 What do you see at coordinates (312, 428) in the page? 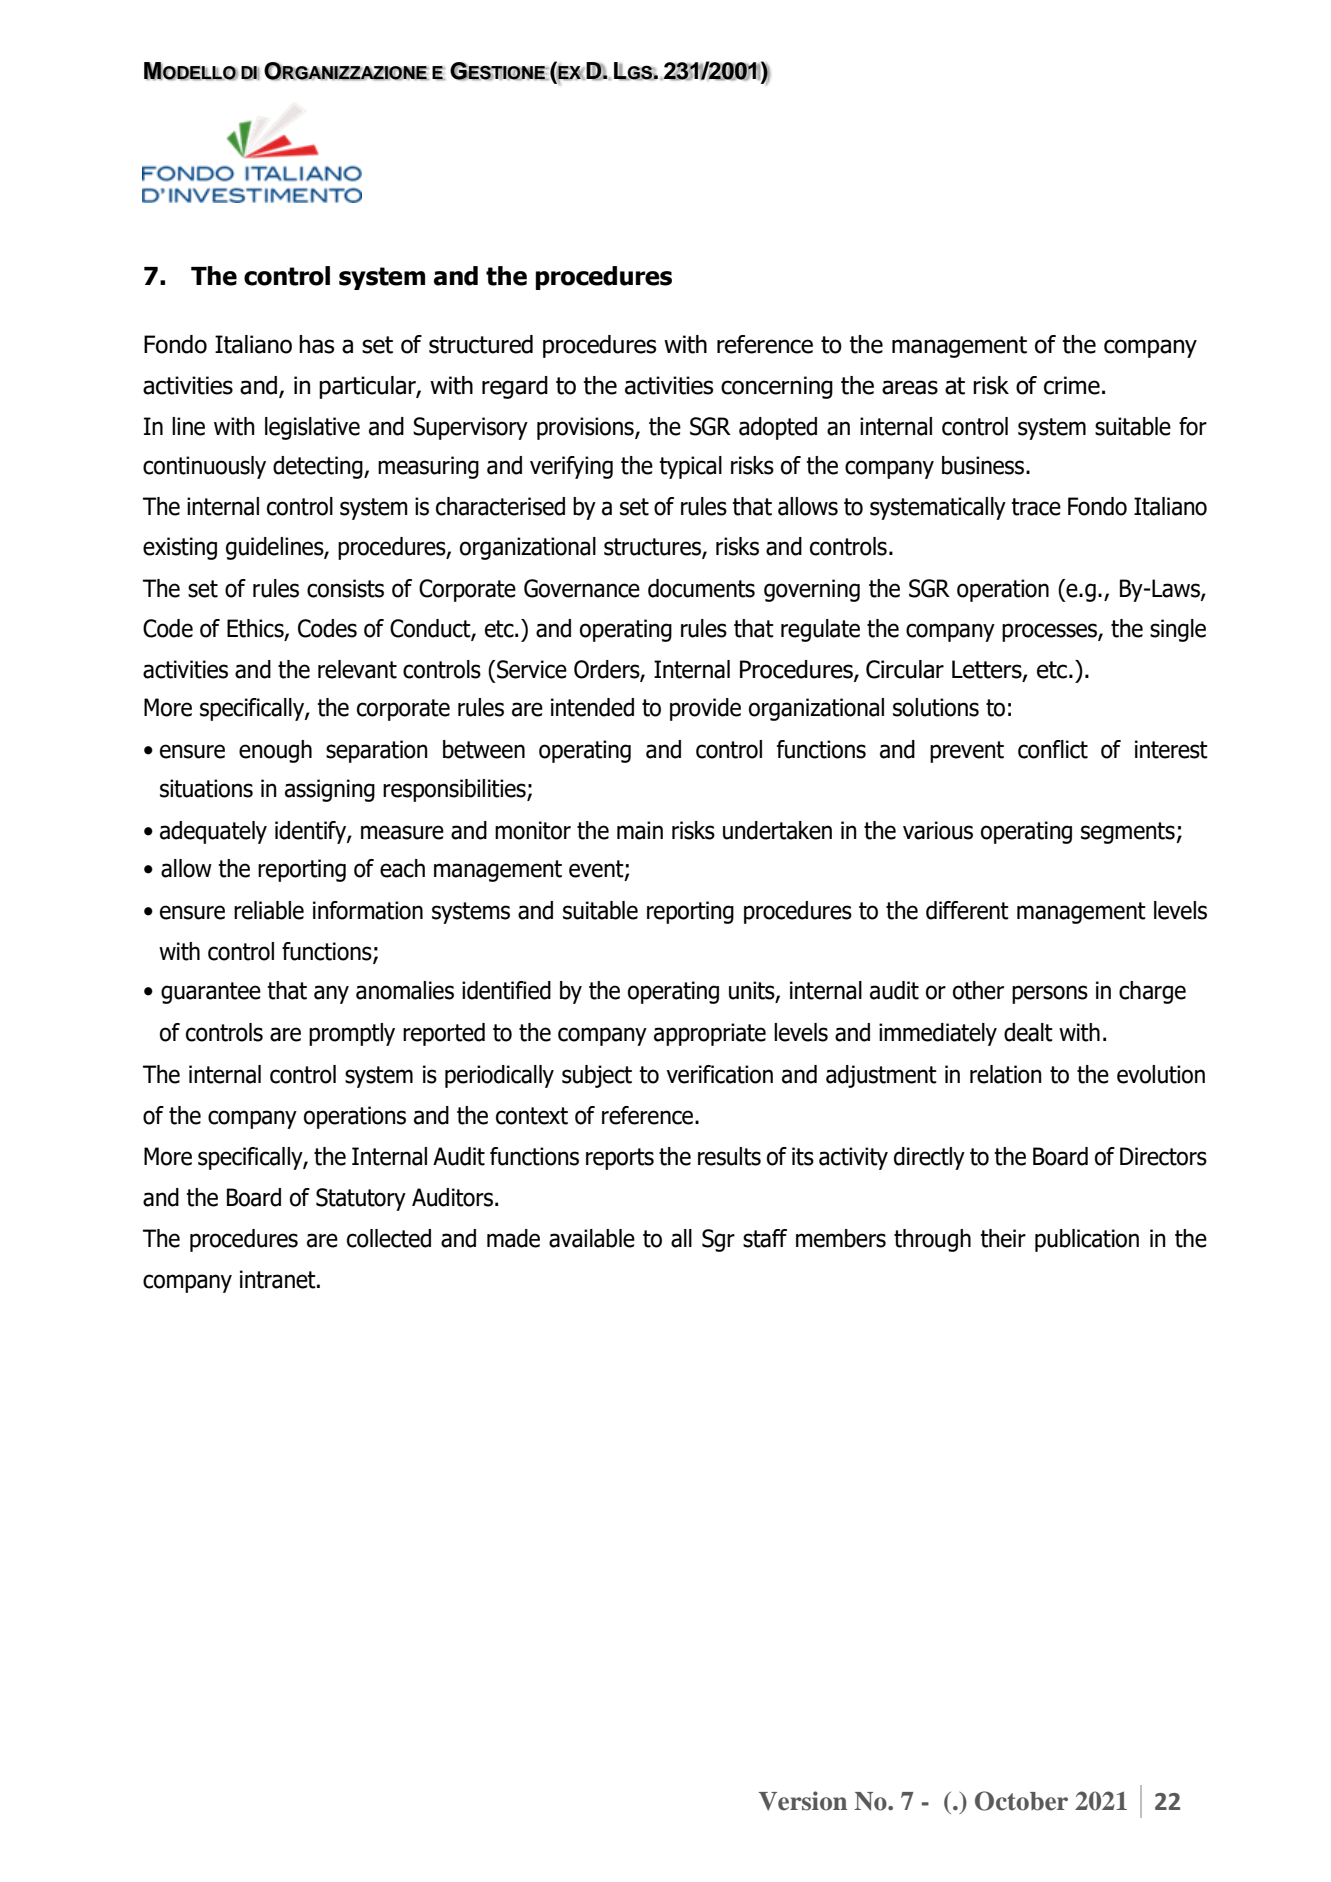
I see `legislative` at bounding box center [312, 428].
